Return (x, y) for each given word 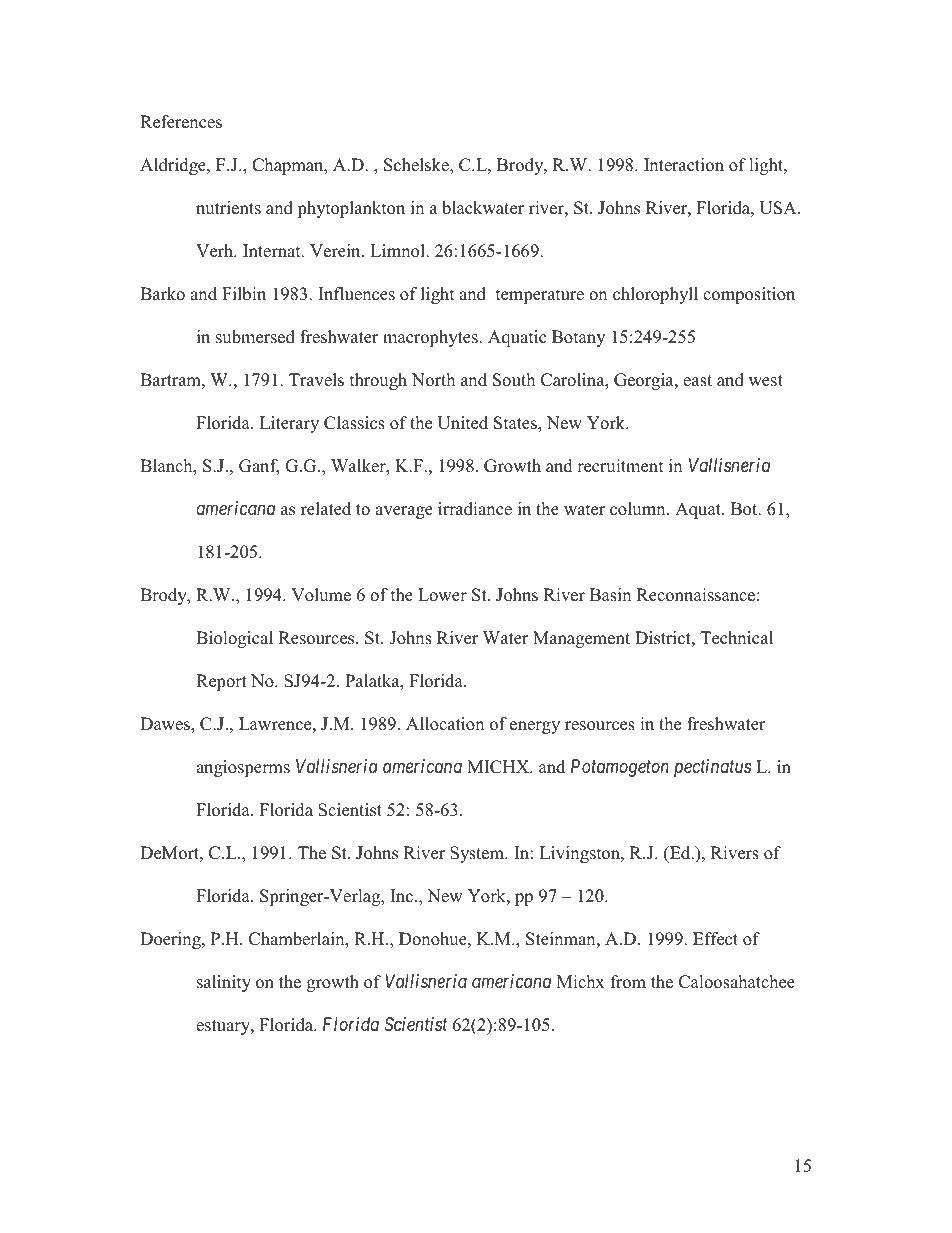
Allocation (445, 724)
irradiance (475, 509)
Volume (321, 595)
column (639, 509)
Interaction (684, 165)
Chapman (289, 166)
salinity (224, 983)
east (697, 381)
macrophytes (431, 338)
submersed (255, 337)
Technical (736, 638)
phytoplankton (351, 209)
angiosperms (243, 768)
